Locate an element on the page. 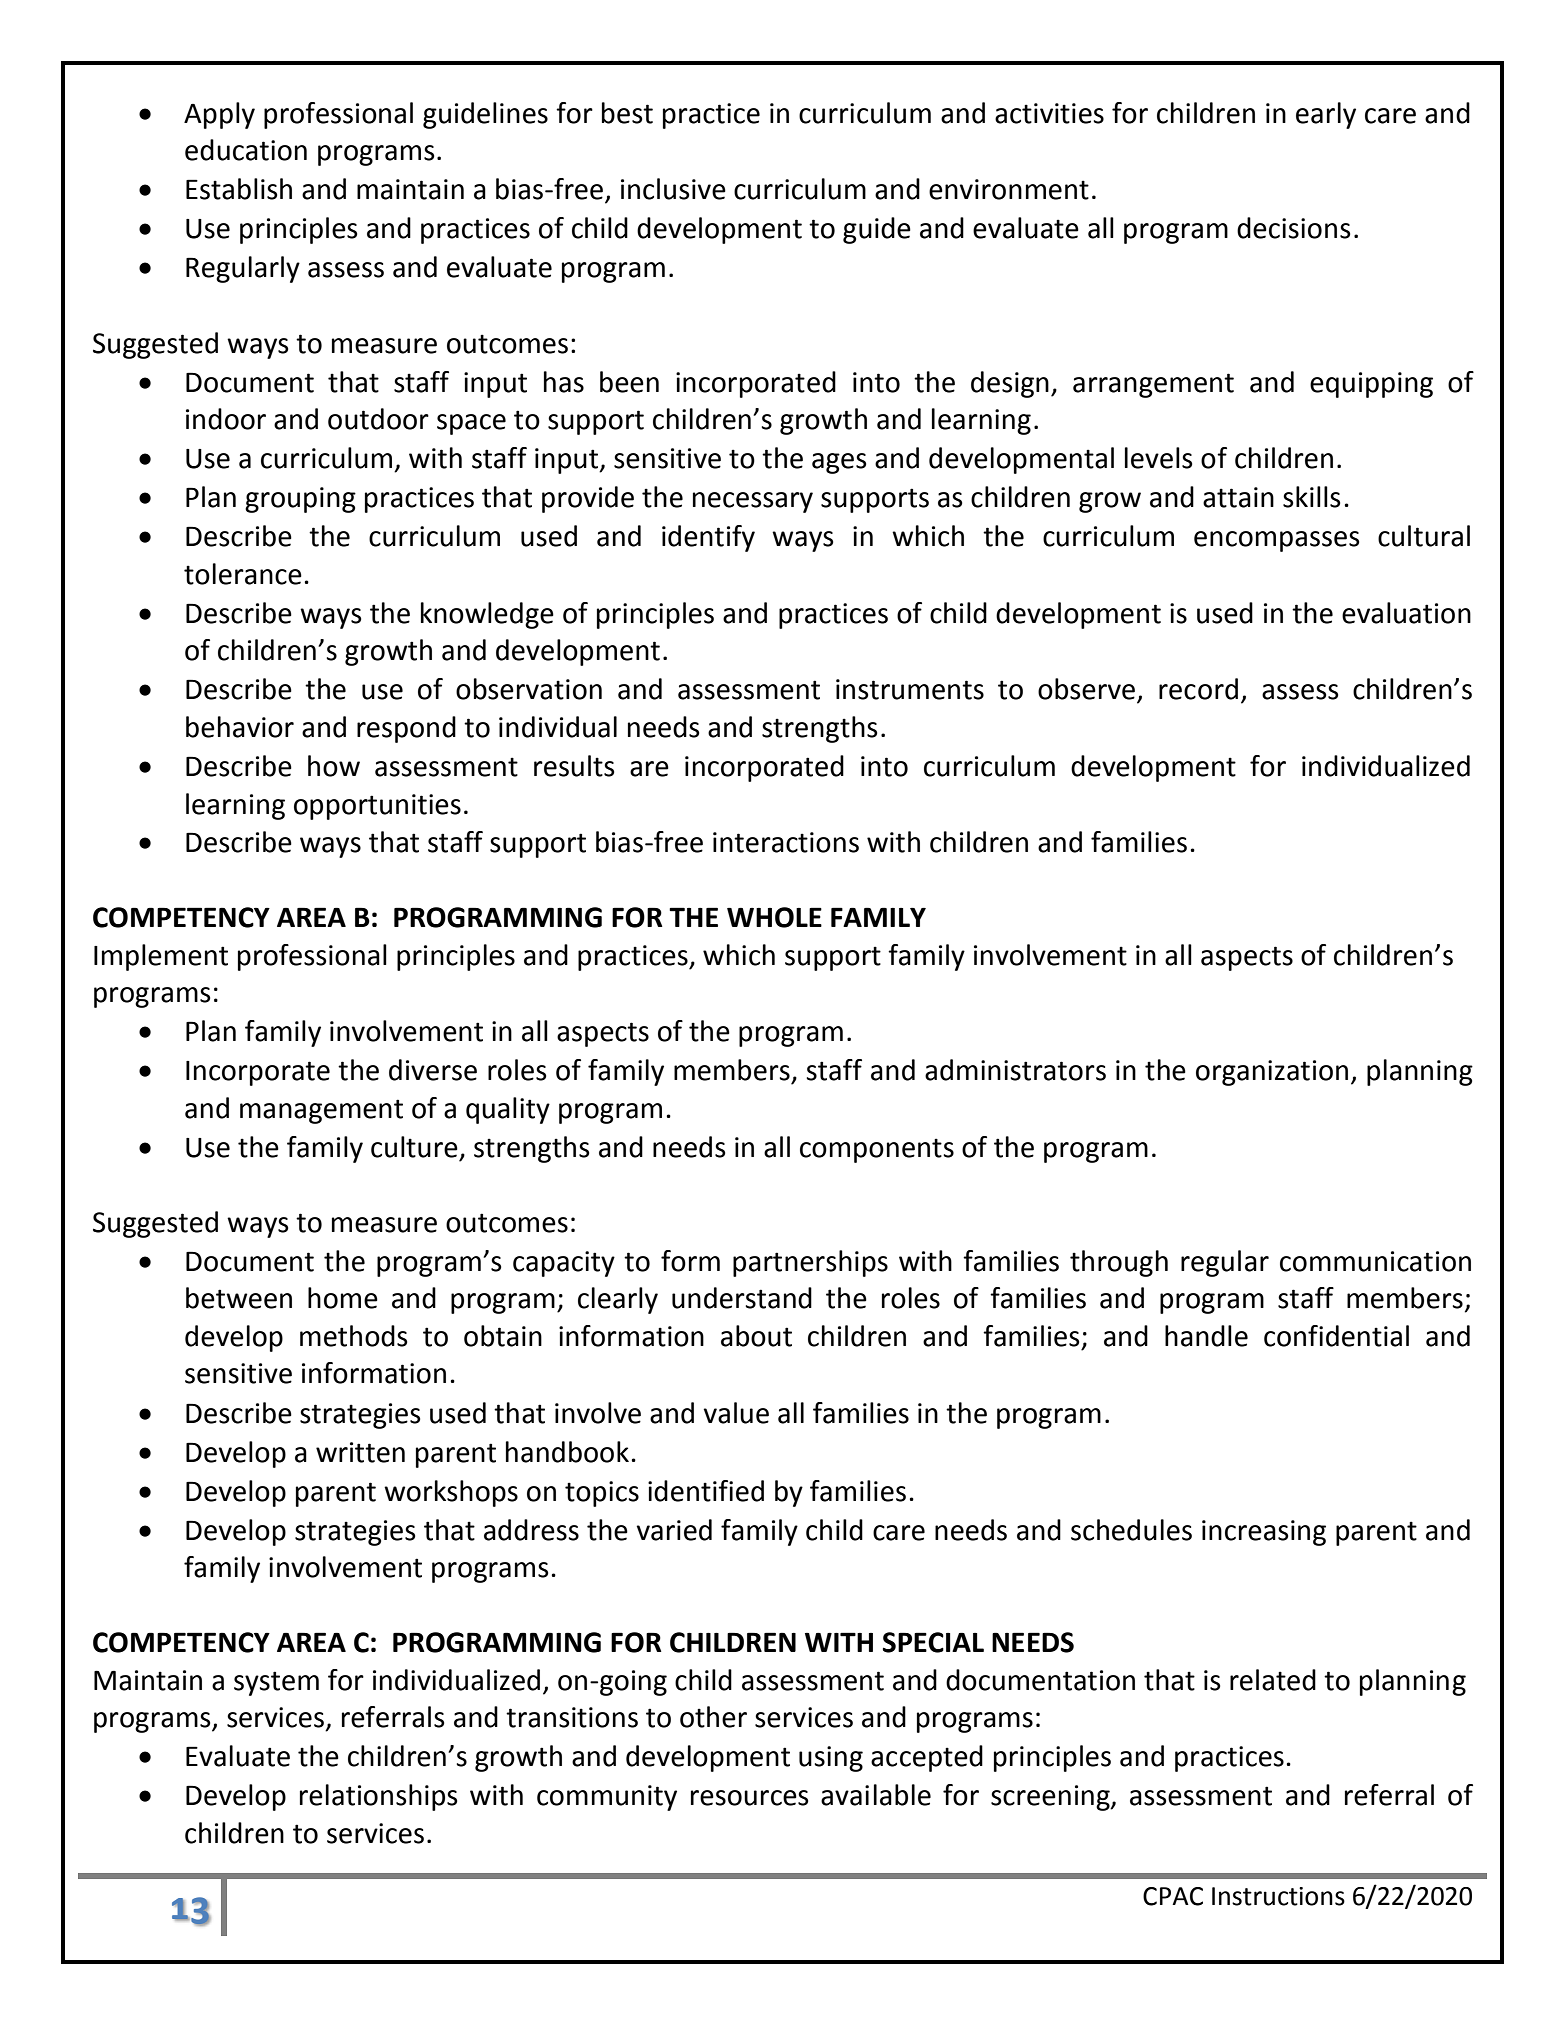 The image size is (1565, 2025). record is located at coordinates (1198, 689).
